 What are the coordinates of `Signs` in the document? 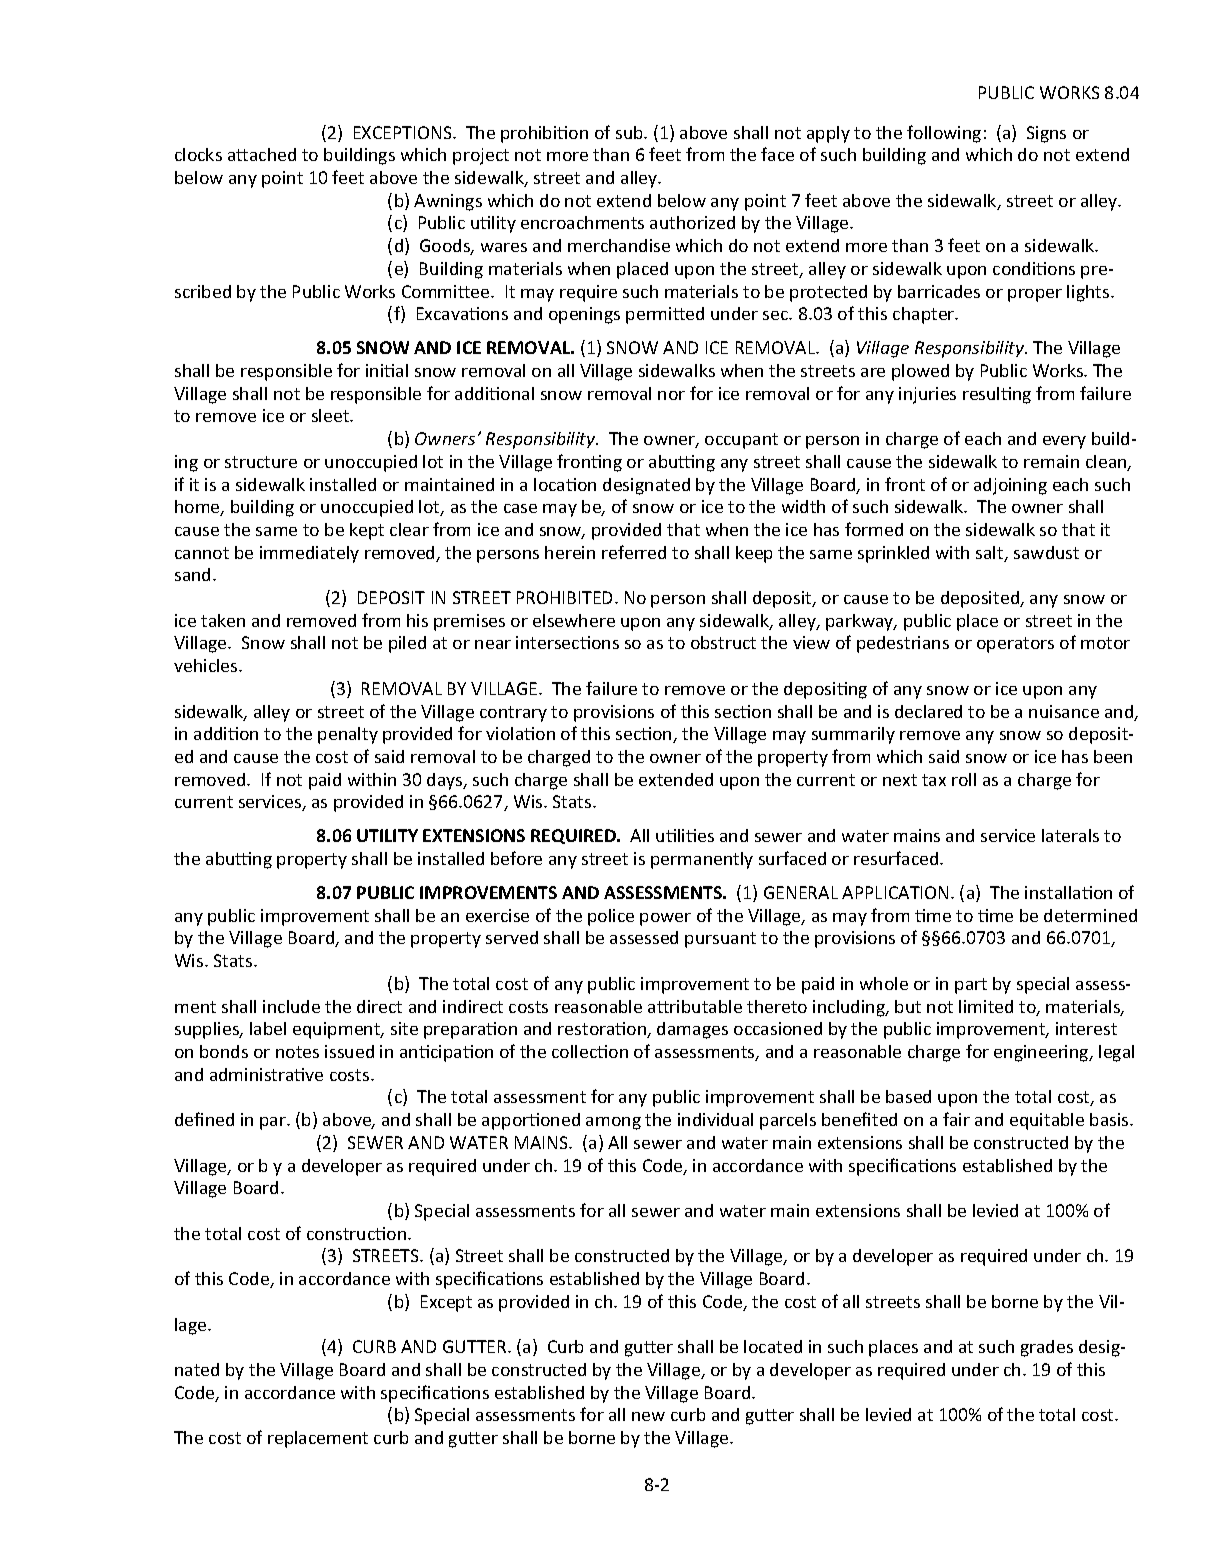 It's located at (1046, 134).
